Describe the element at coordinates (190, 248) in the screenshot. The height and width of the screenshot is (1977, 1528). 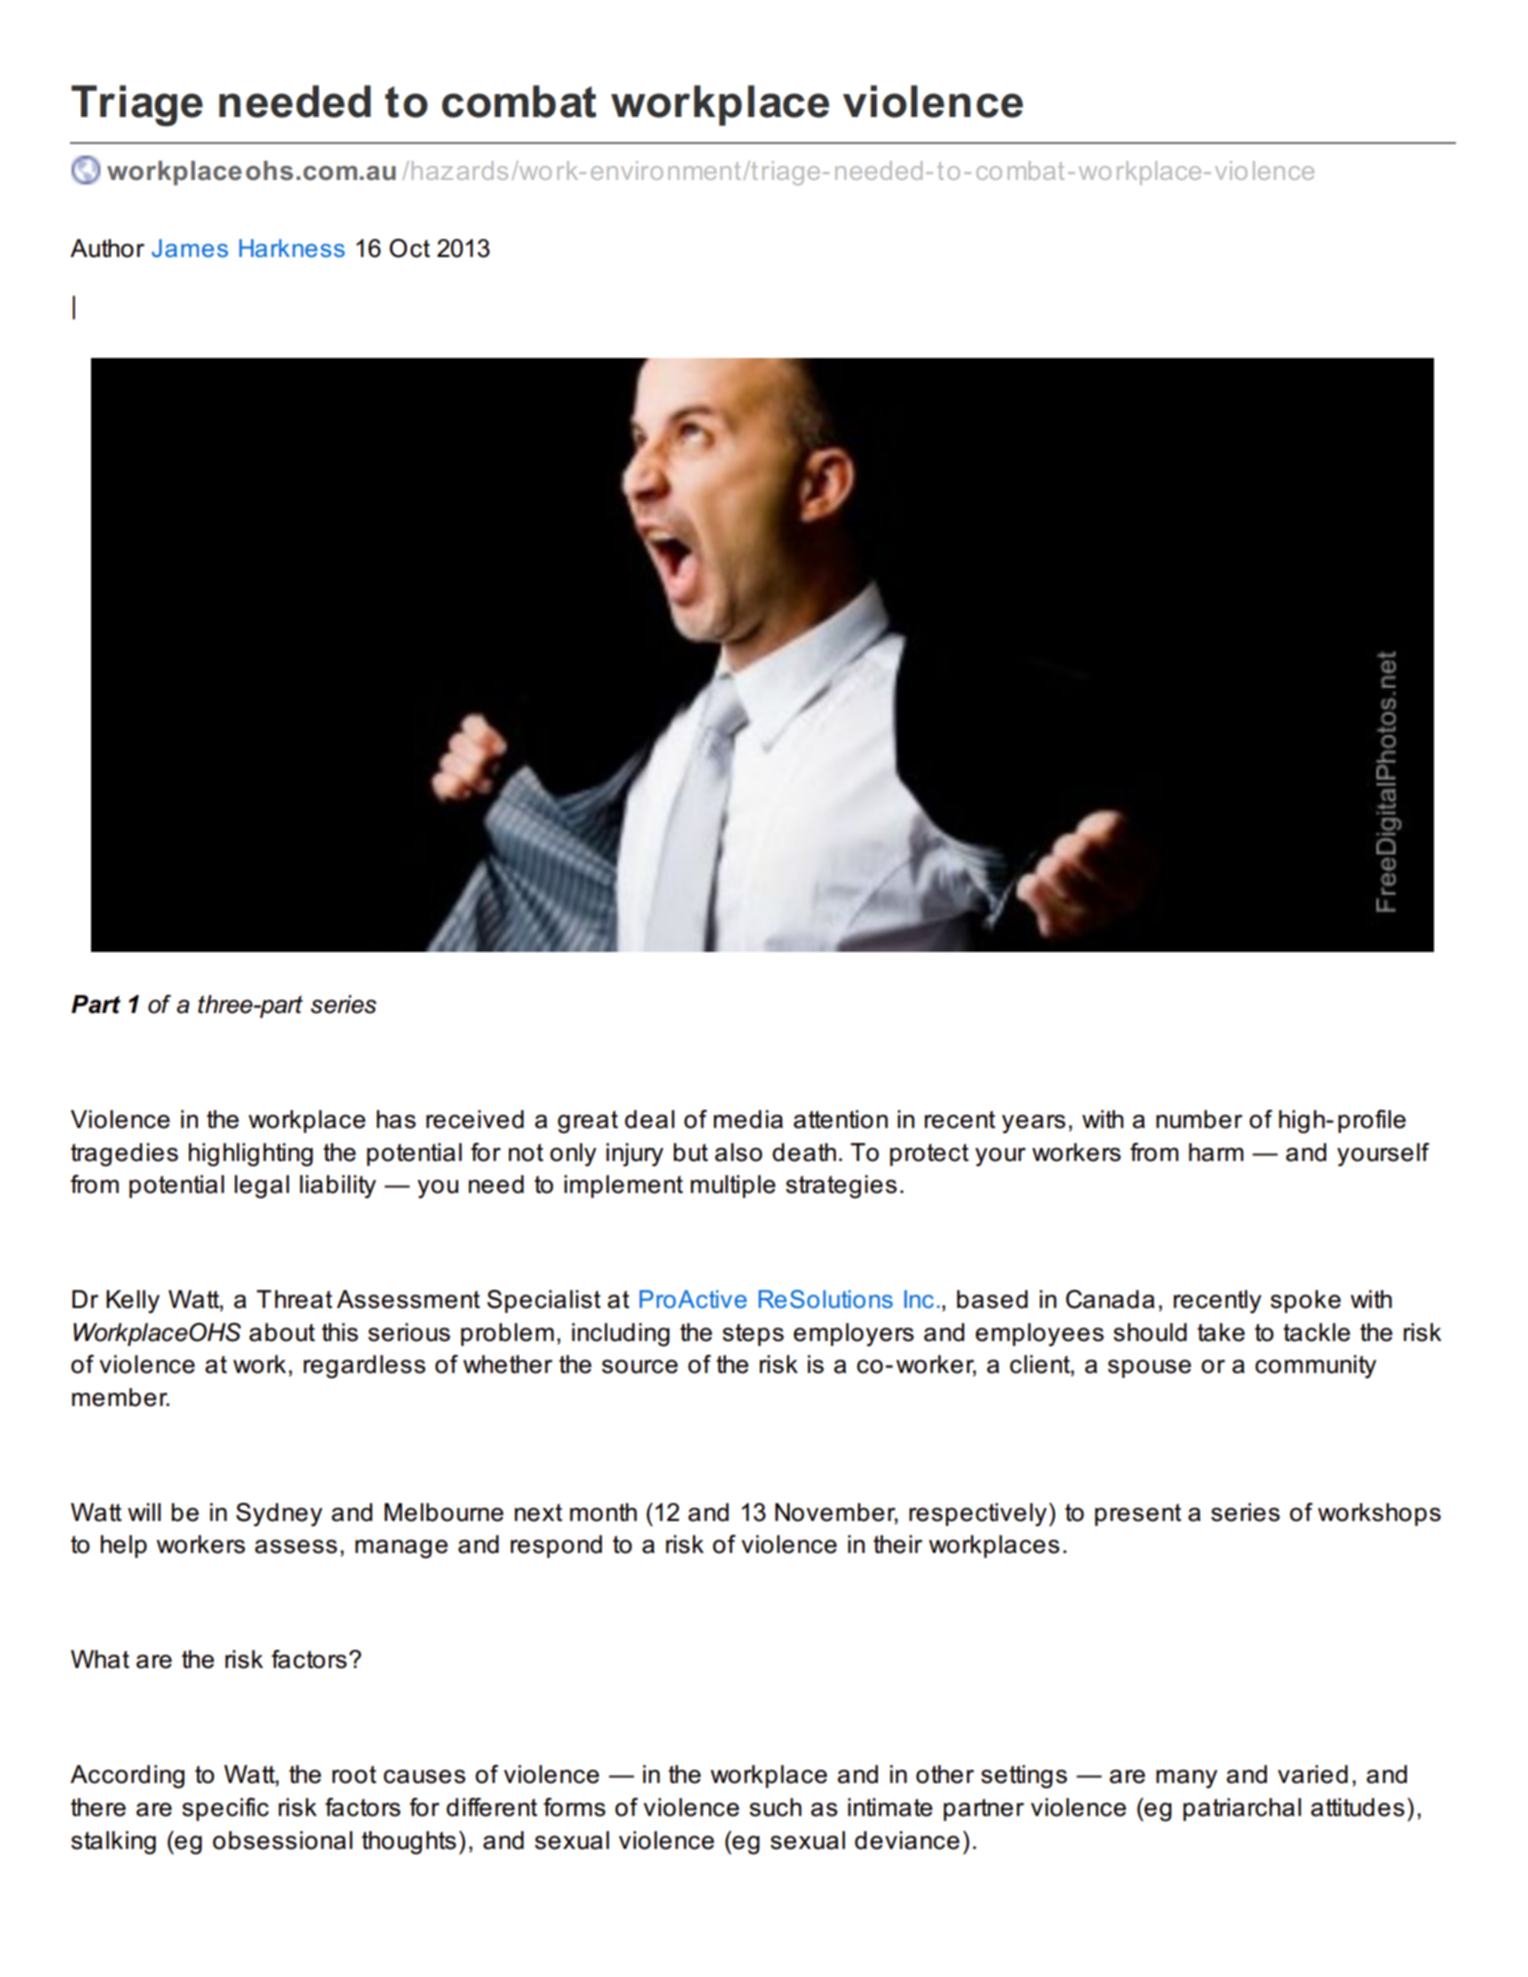
I see `James` at that location.
